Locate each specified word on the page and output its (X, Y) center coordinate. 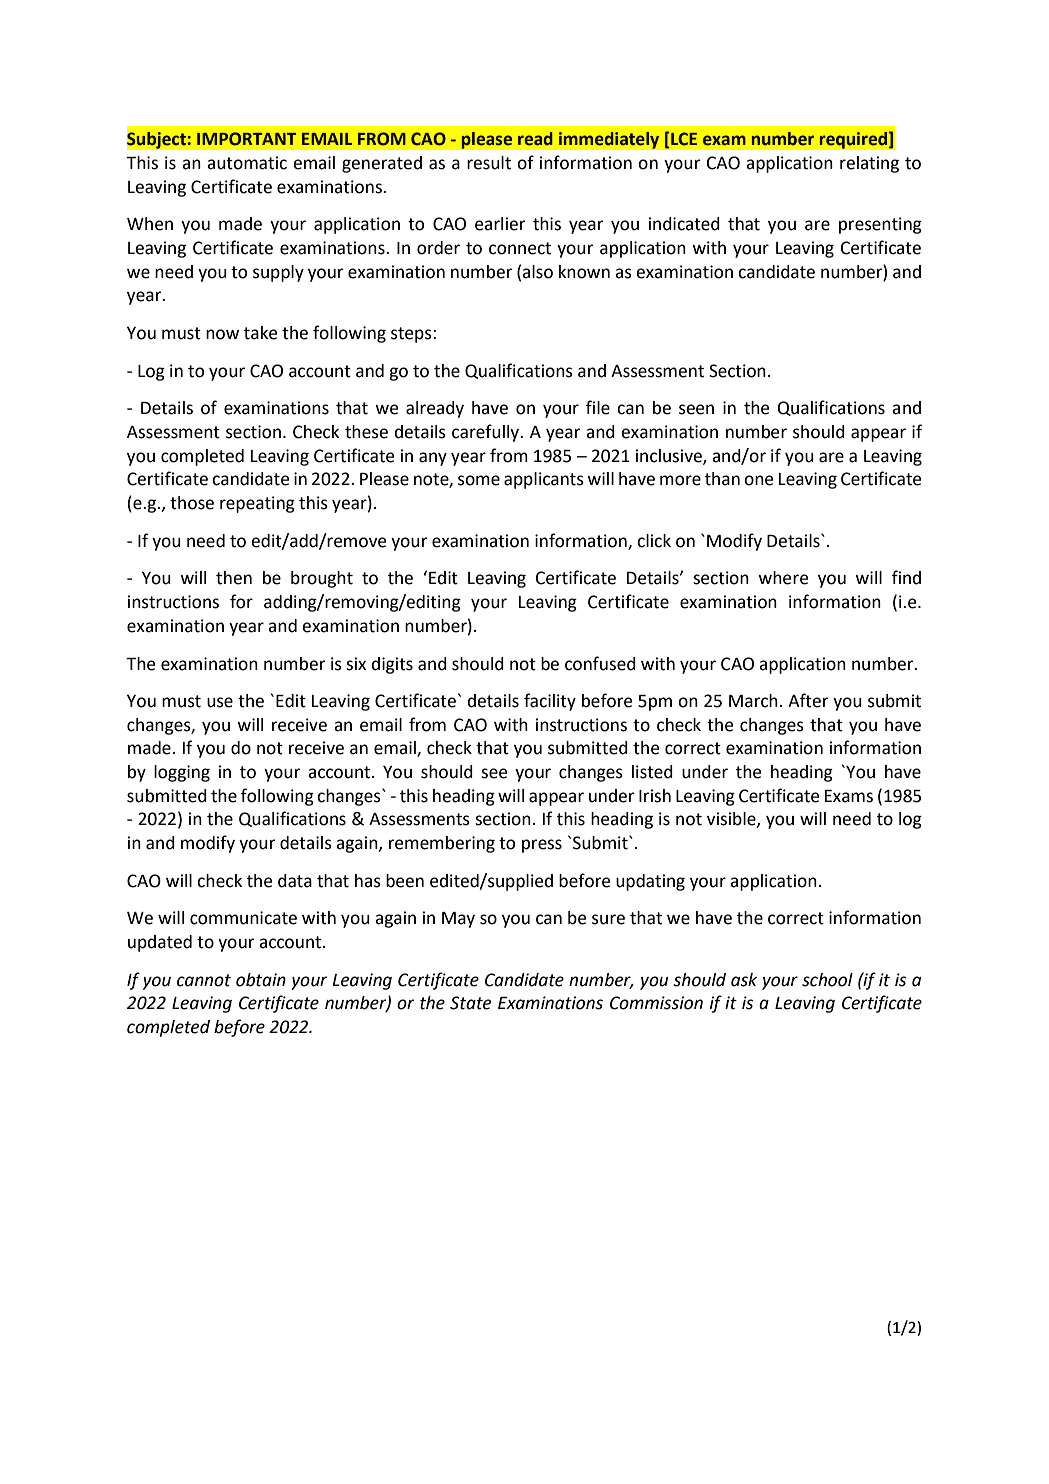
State (470, 1003)
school (827, 980)
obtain (261, 980)
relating (869, 164)
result (489, 163)
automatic (247, 163)
